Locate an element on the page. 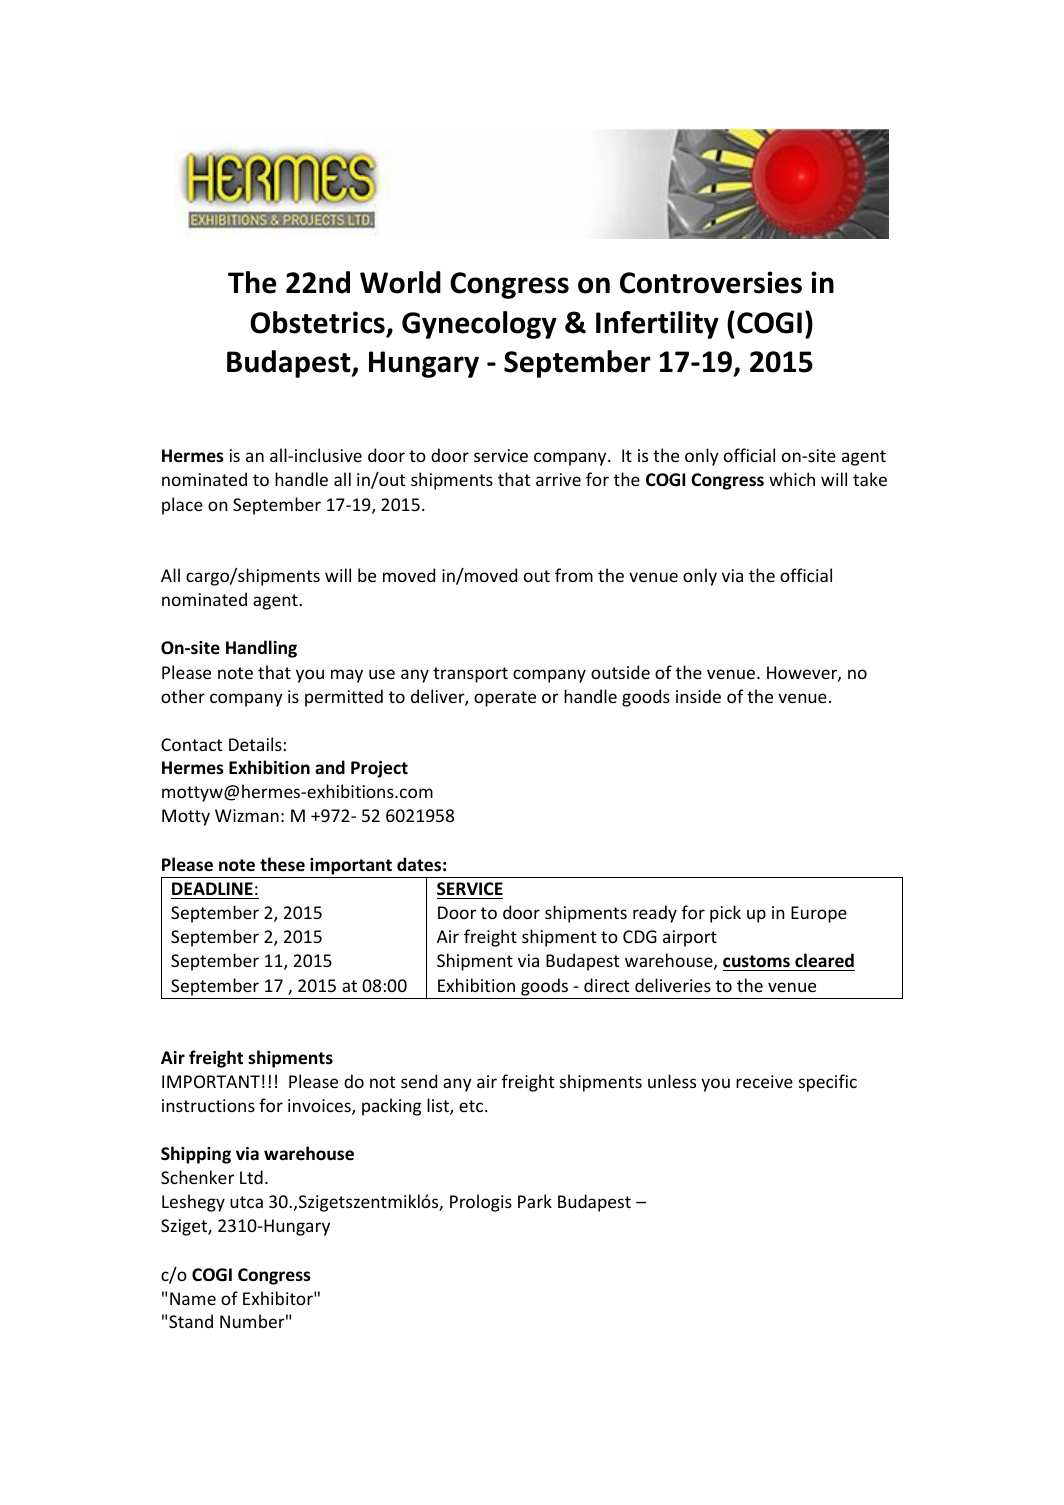  receive is located at coordinates (764, 1081).
